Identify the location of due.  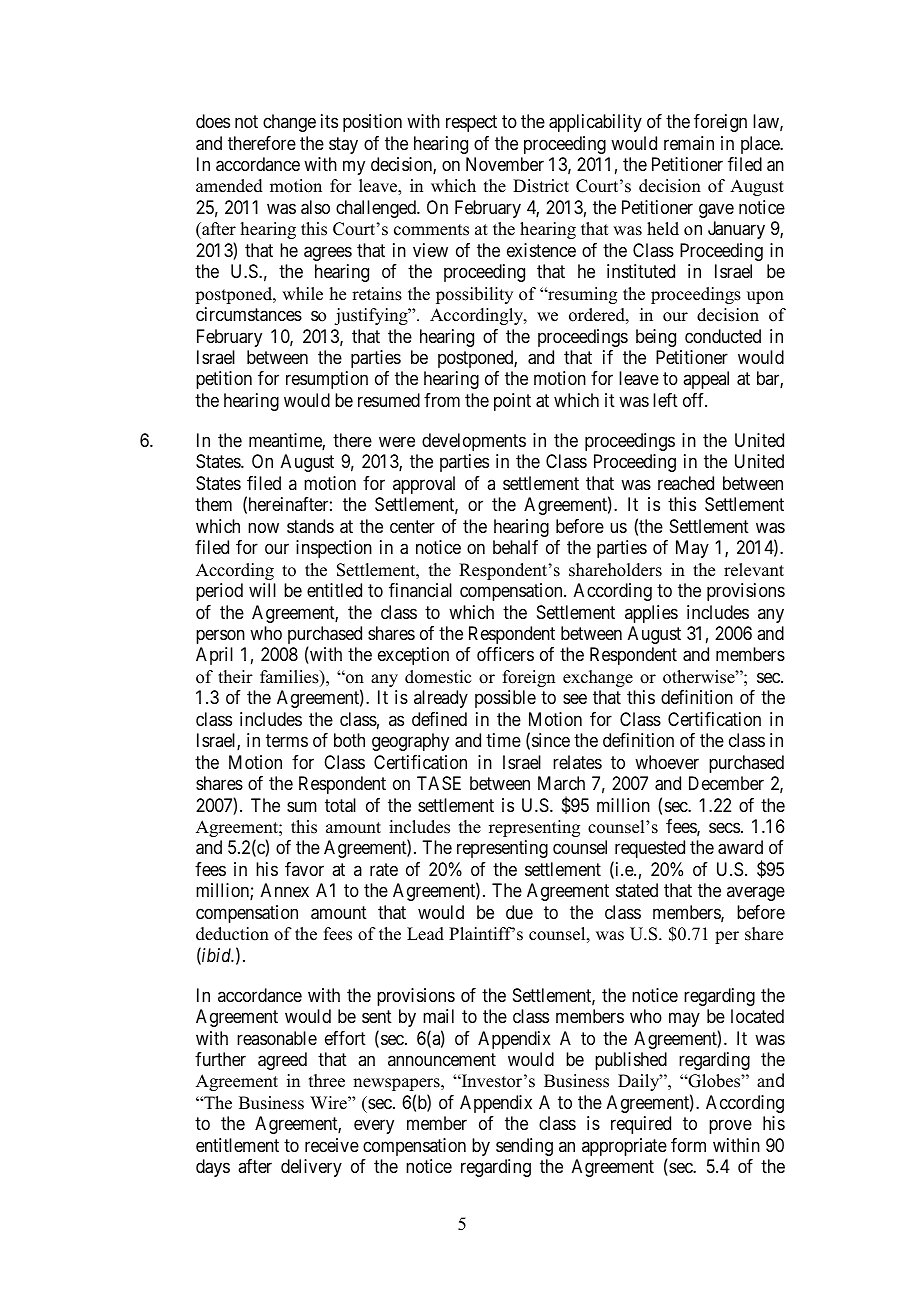
(519, 912).
